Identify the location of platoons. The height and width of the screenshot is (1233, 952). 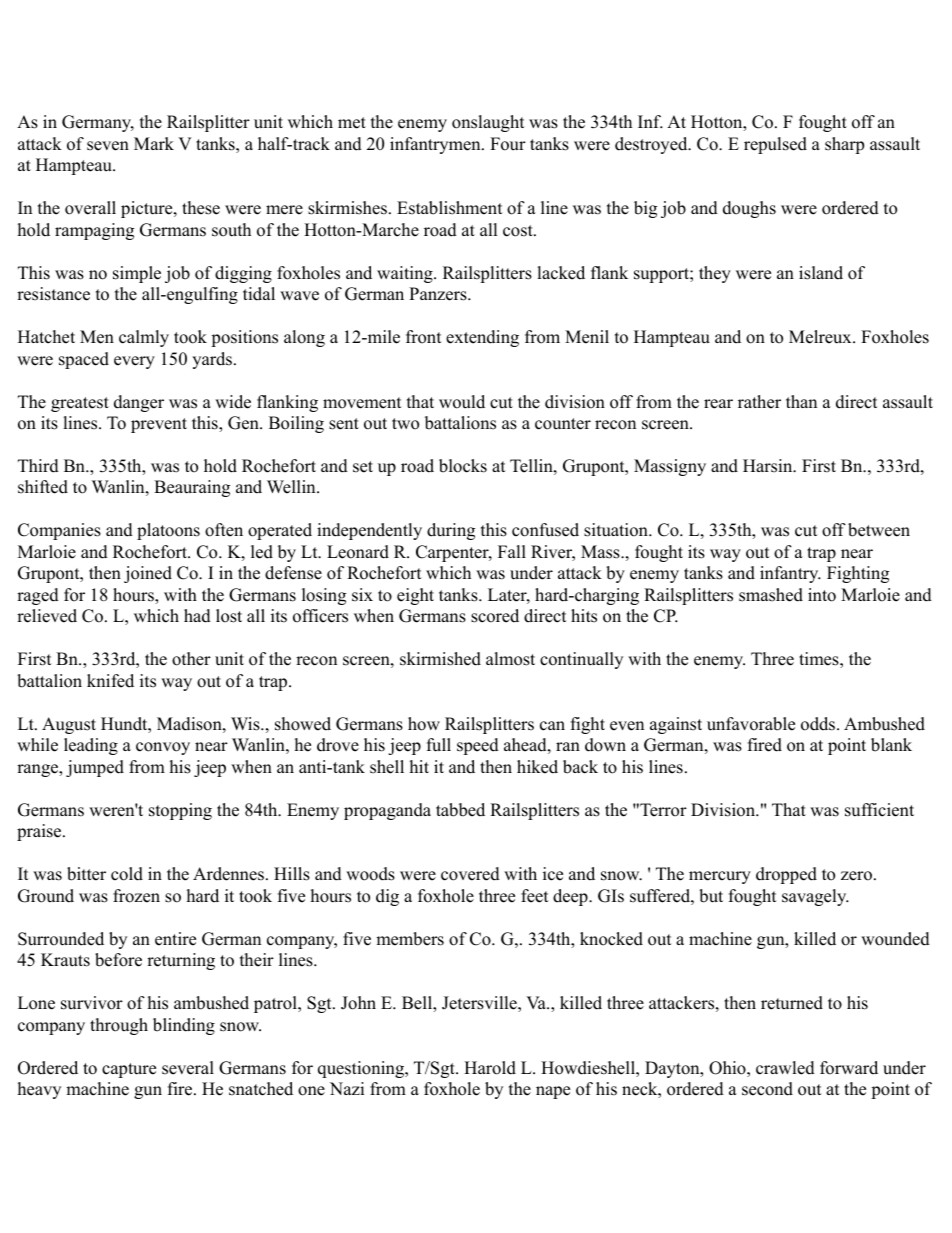
(168, 531).
